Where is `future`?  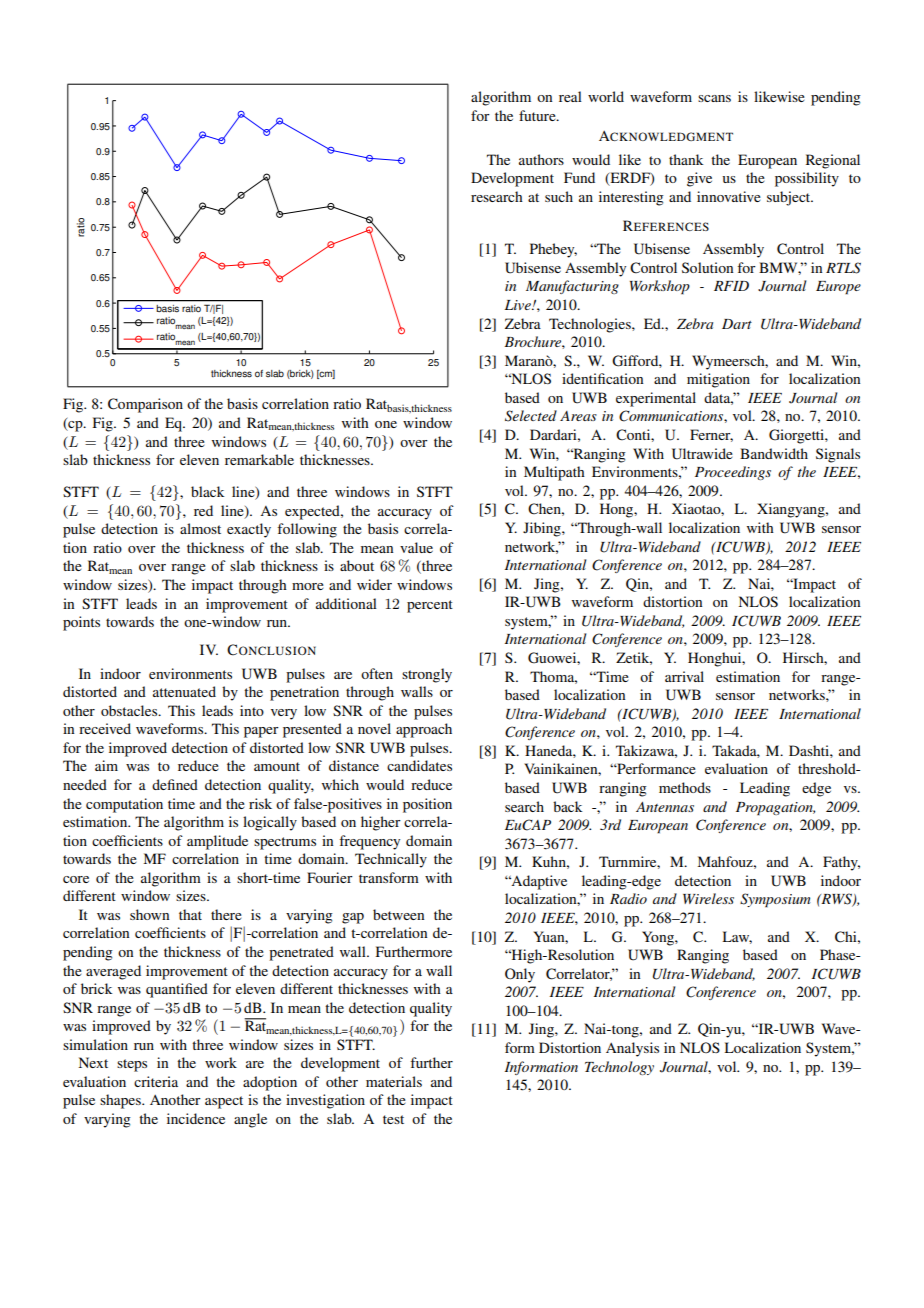
future is located at coordinates (538, 115).
